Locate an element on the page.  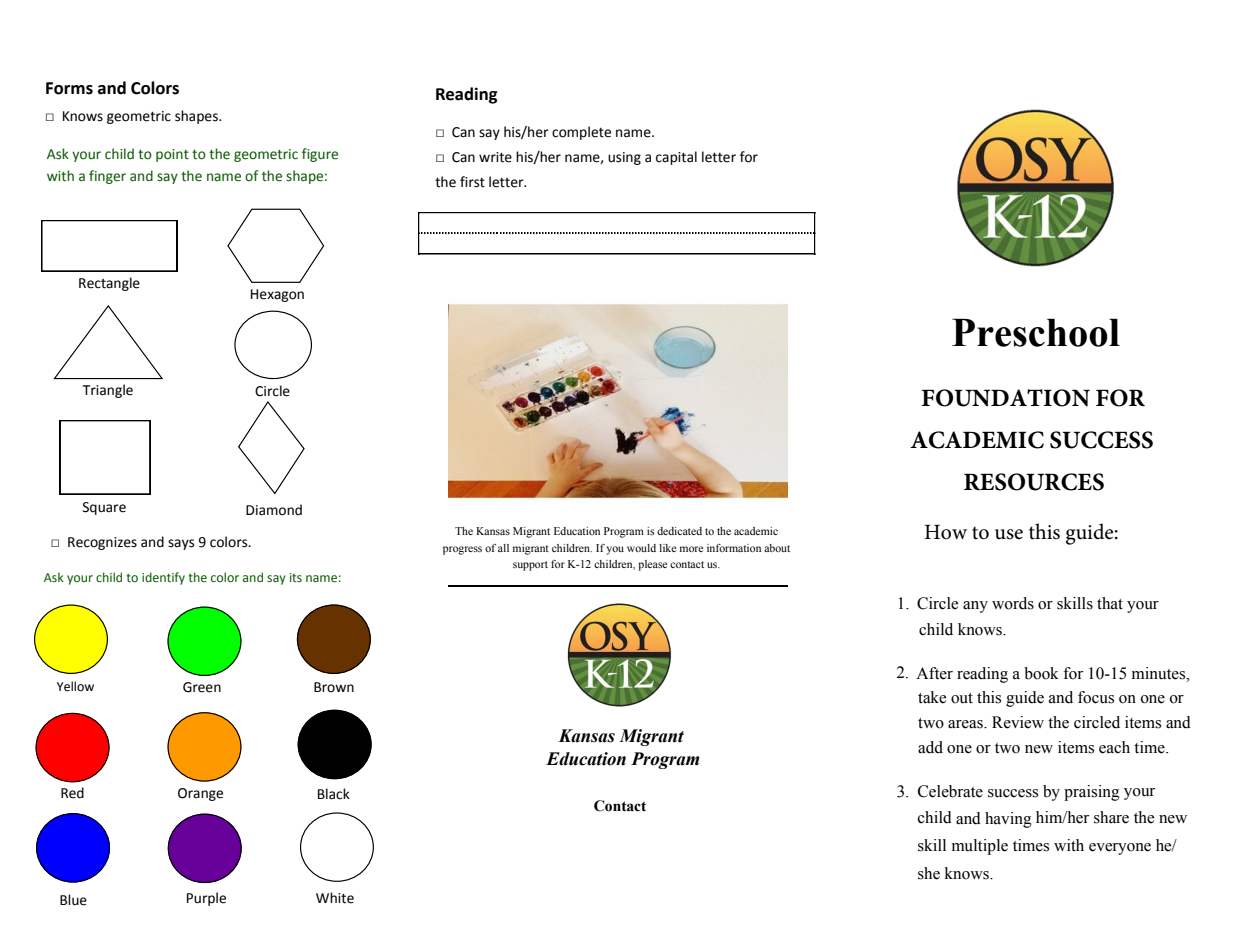
FOUNDATION is located at coordinates (1006, 398).
